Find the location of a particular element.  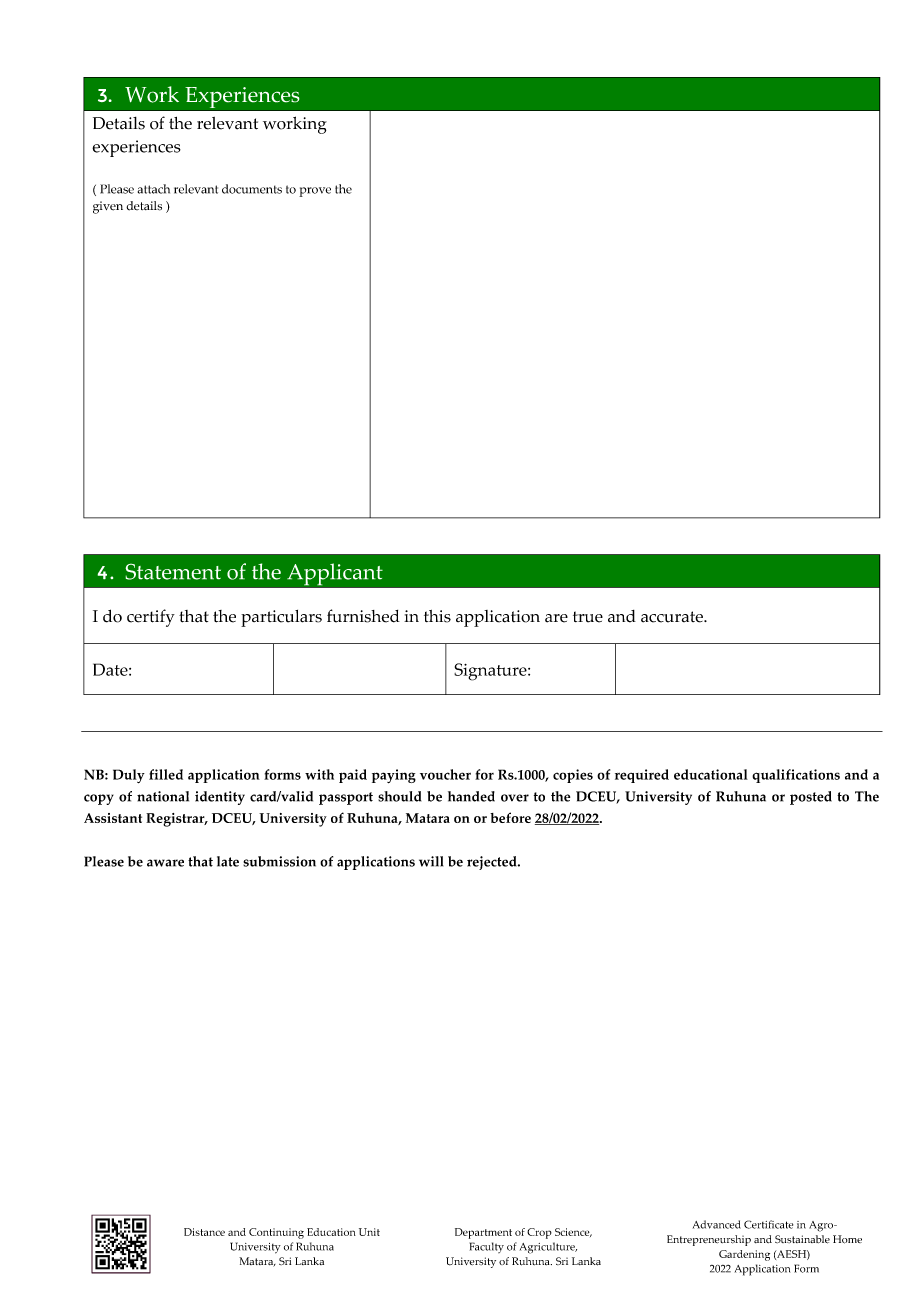

qualifications is located at coordinates (796, 776).
